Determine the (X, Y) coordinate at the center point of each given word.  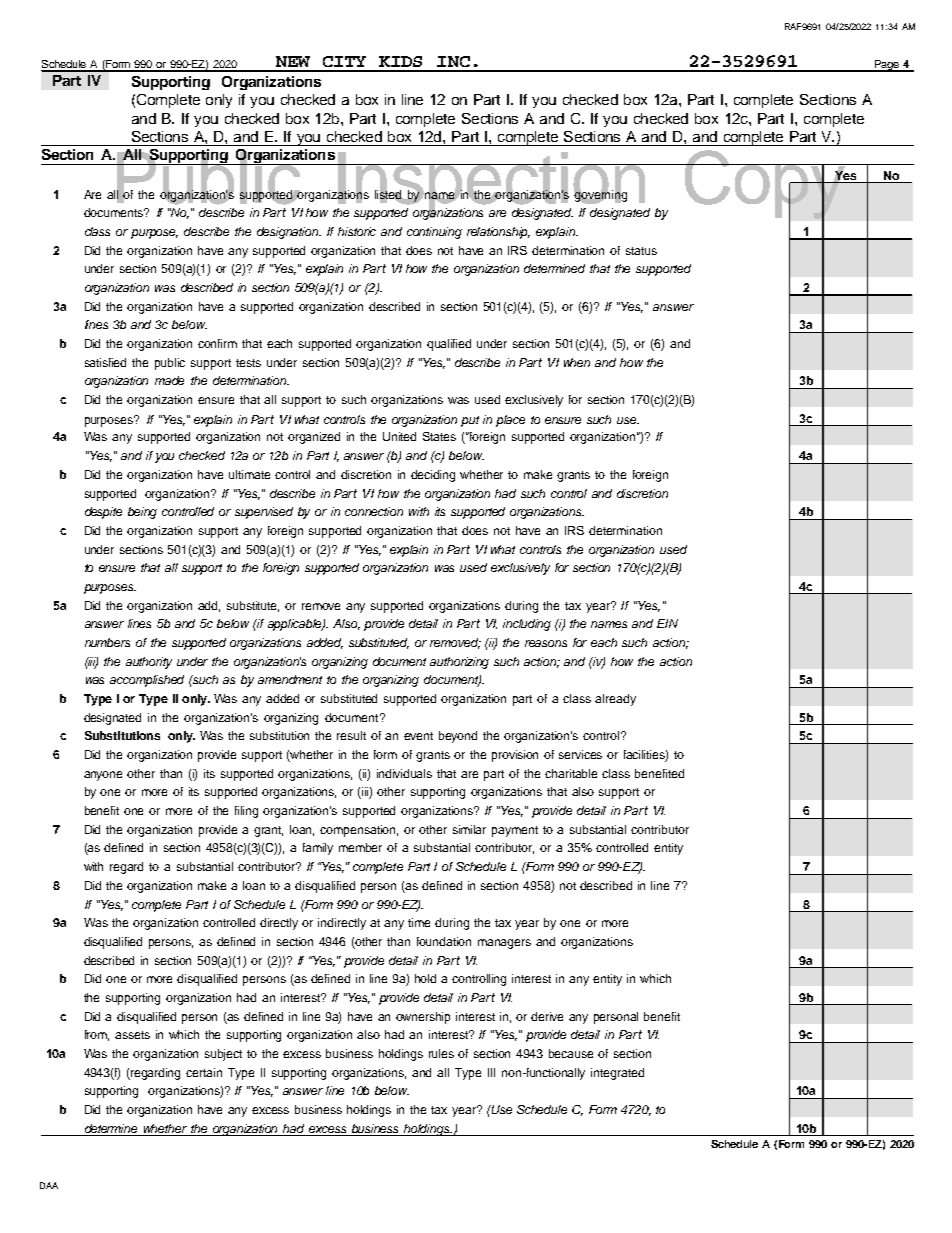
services (580, 754)
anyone (103, 776)
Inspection (492, 186)
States (439, 436)
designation (289, 233)
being (142, 513)
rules (441, 1053)
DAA (49, 1185)
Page (886, 66)
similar (469, 829)
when (577, 362)
